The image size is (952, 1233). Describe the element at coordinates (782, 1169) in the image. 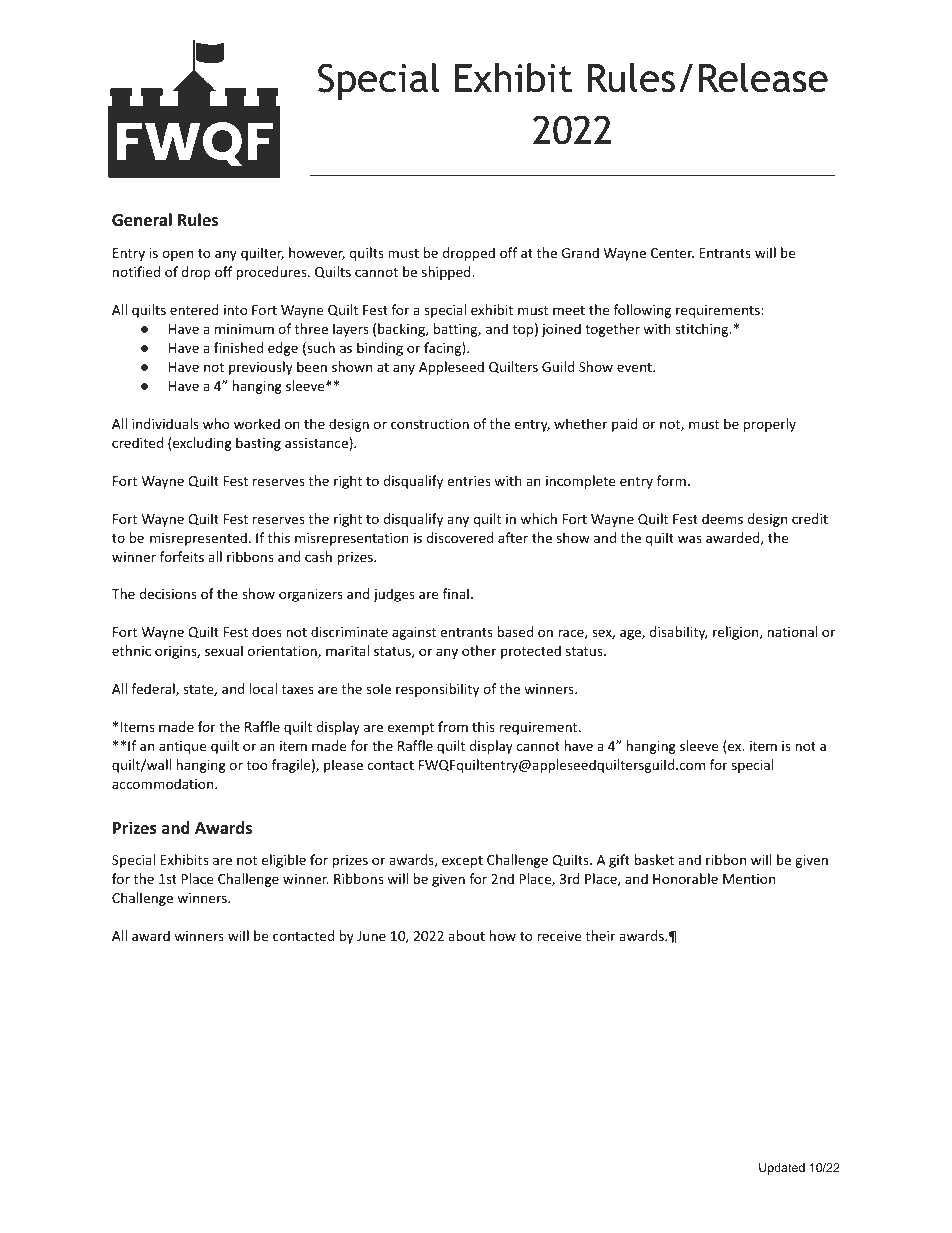

I see `Updated` at that location.
